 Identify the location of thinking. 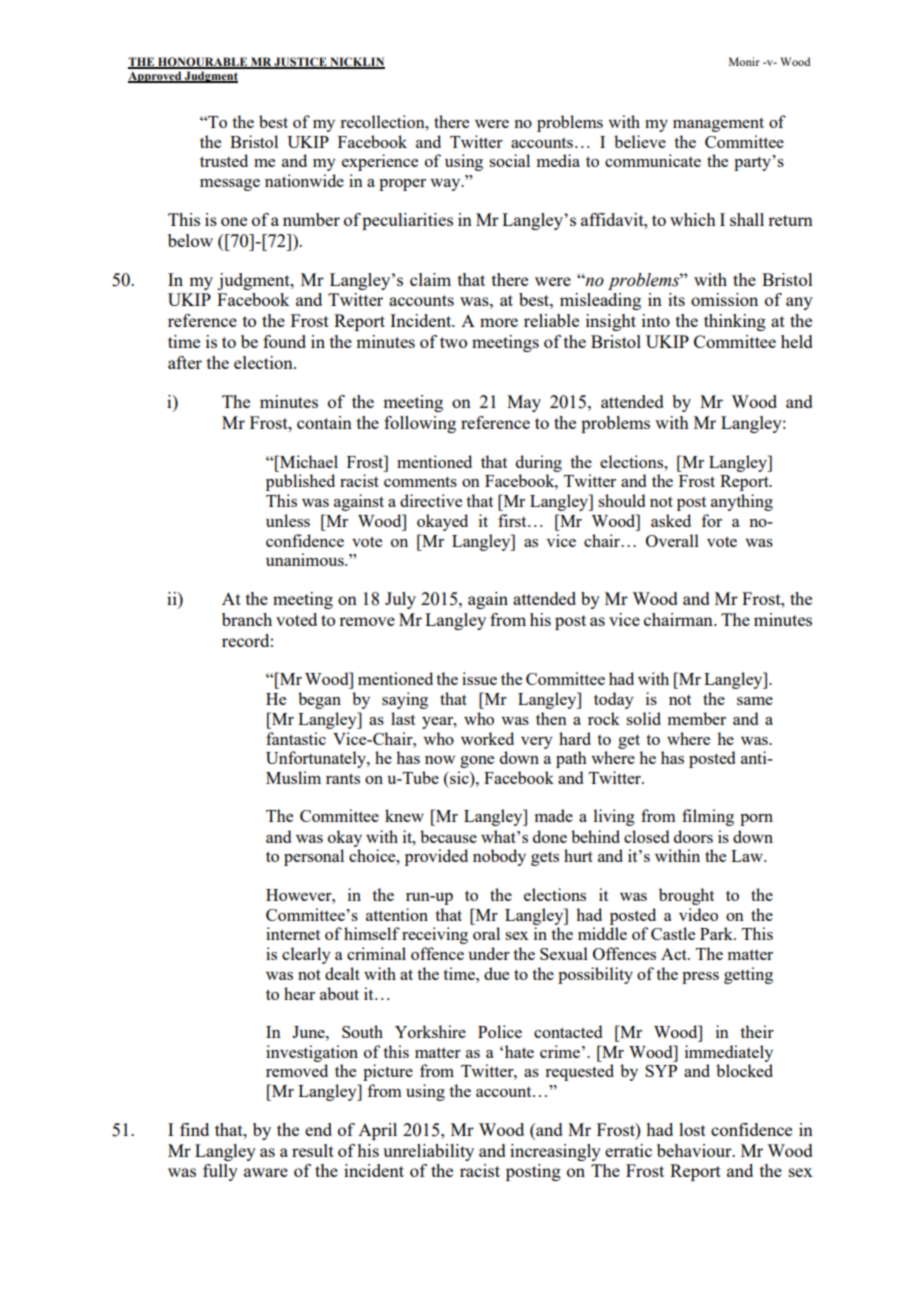
(735, 322).
